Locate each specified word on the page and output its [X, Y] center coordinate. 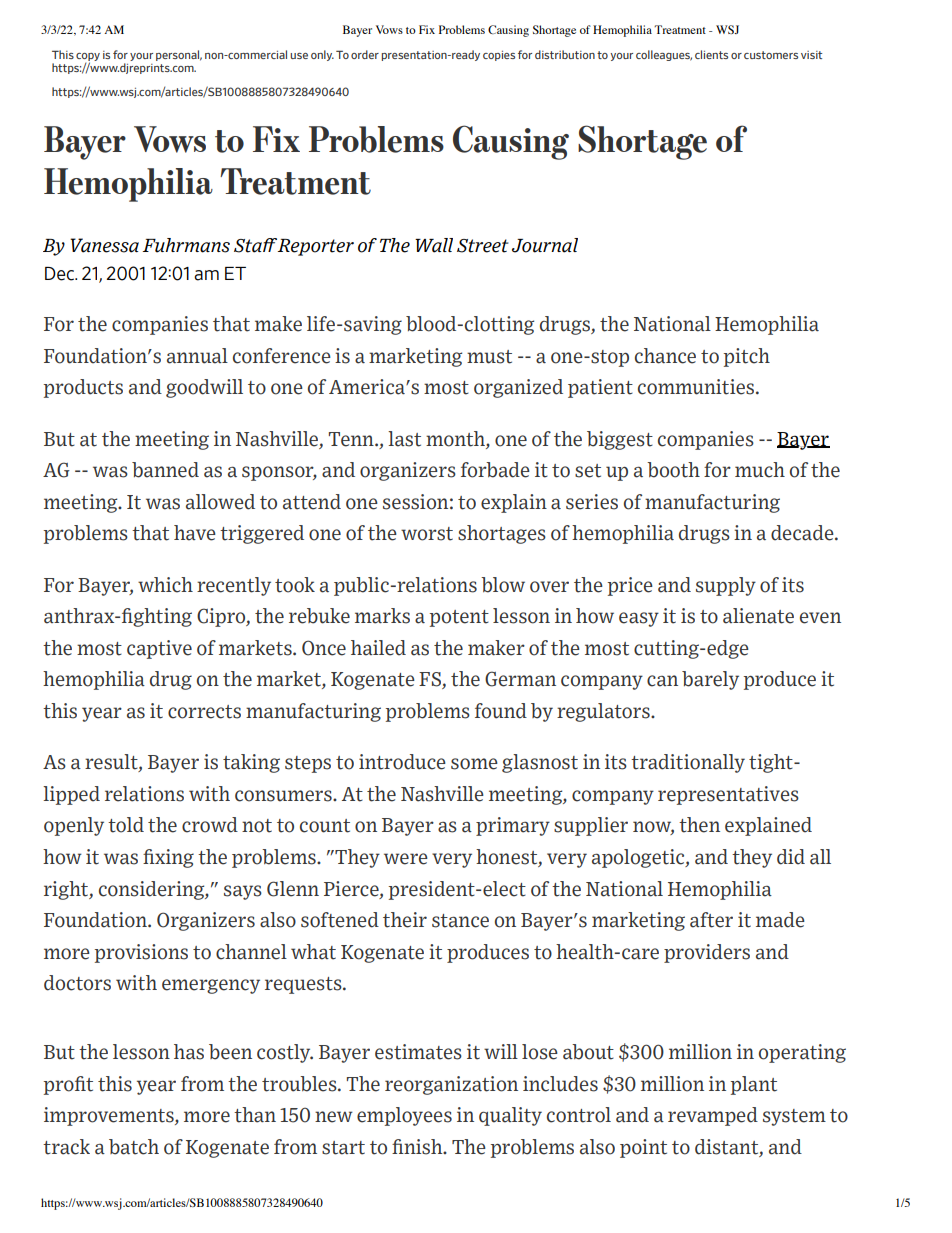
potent [459, 618]
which [165, 585]
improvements [110, 1116]
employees [404, 1116]
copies [499, 56]
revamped [713, 1116]
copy [88, 58]
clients [711, 54]
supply [726, 586]
